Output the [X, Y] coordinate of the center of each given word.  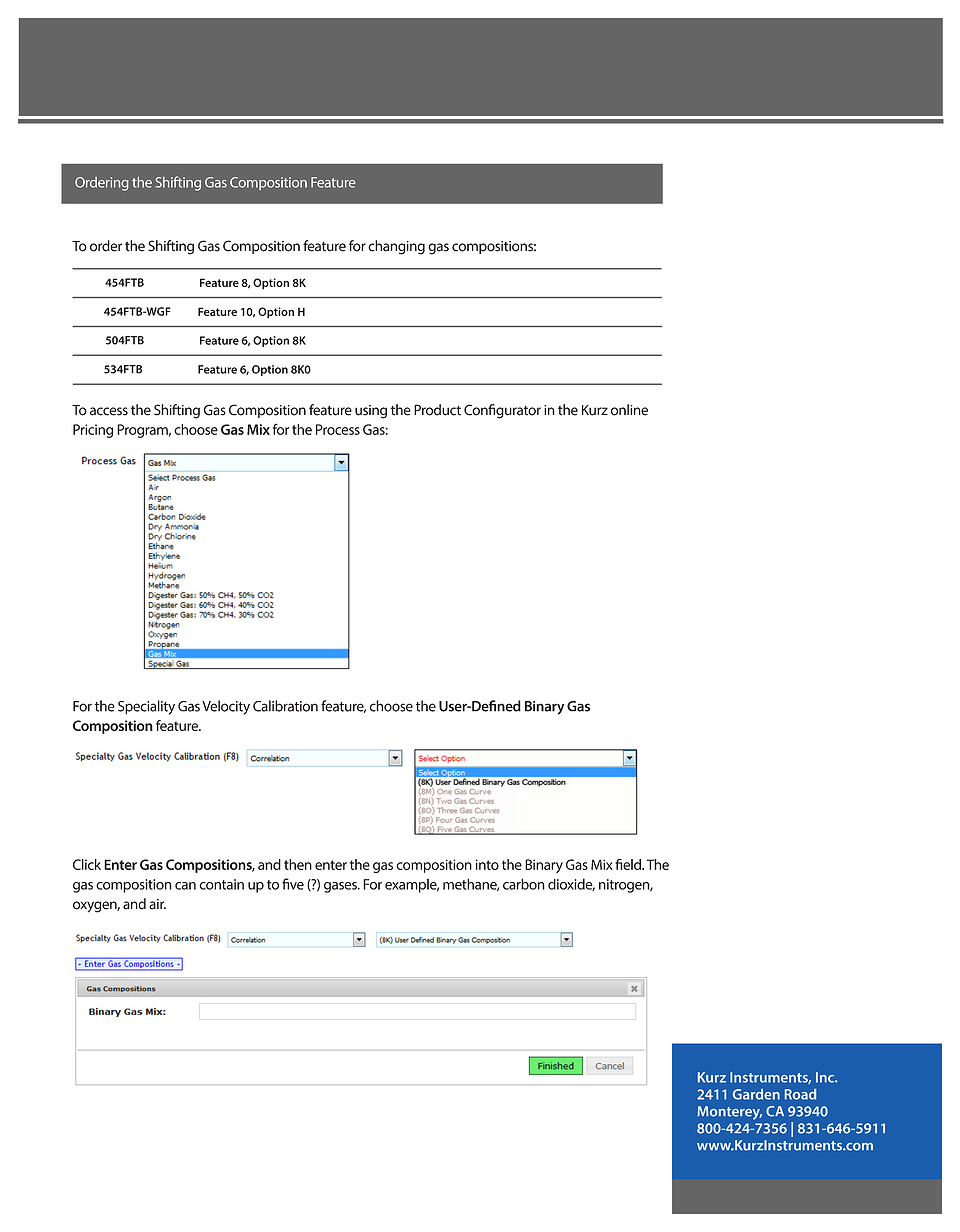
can [185, 886]
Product [437, 410]
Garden [756, 1094]
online [629, 410]
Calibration [285, 706]
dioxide [571, 884]
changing [396, 247]
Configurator [502, 411]
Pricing [93, 431]
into [487, 864]
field [629, 864]
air [157, 904]
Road [800, 1094]
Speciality [146, 707]
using [371, 412]
